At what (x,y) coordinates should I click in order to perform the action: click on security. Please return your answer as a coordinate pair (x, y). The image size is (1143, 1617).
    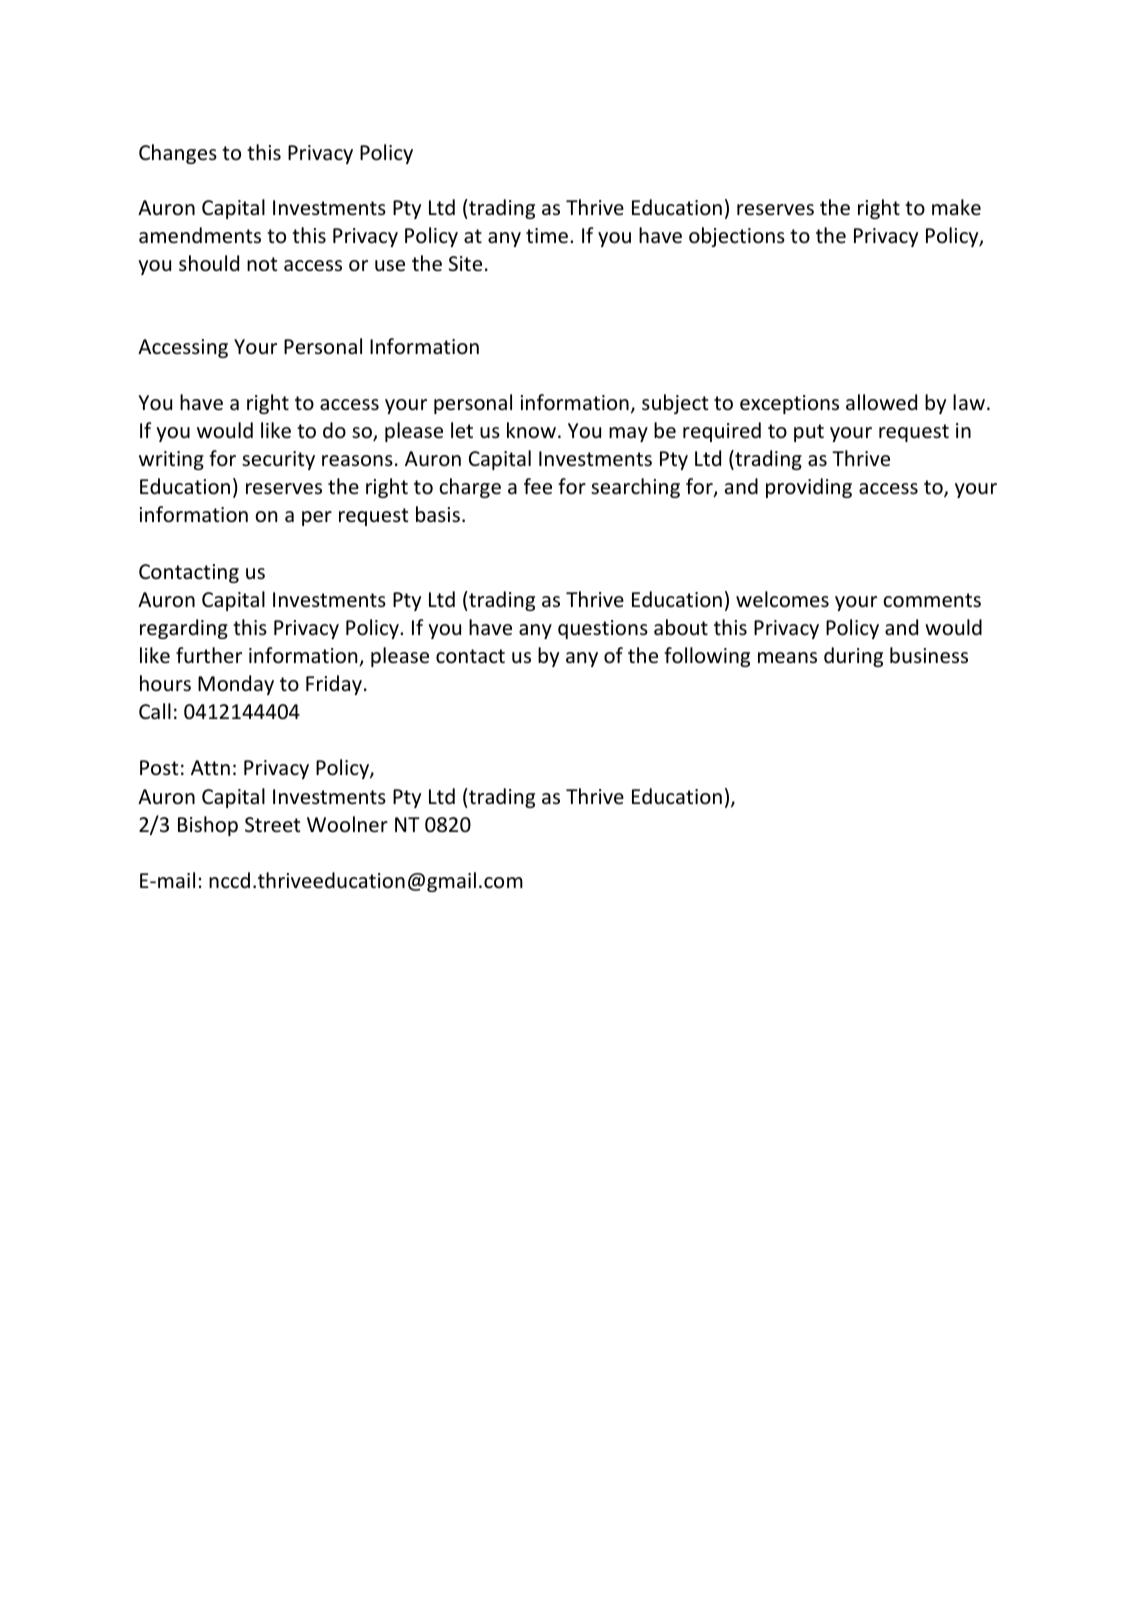
    Looking at the image, I should click on (278, 460).
